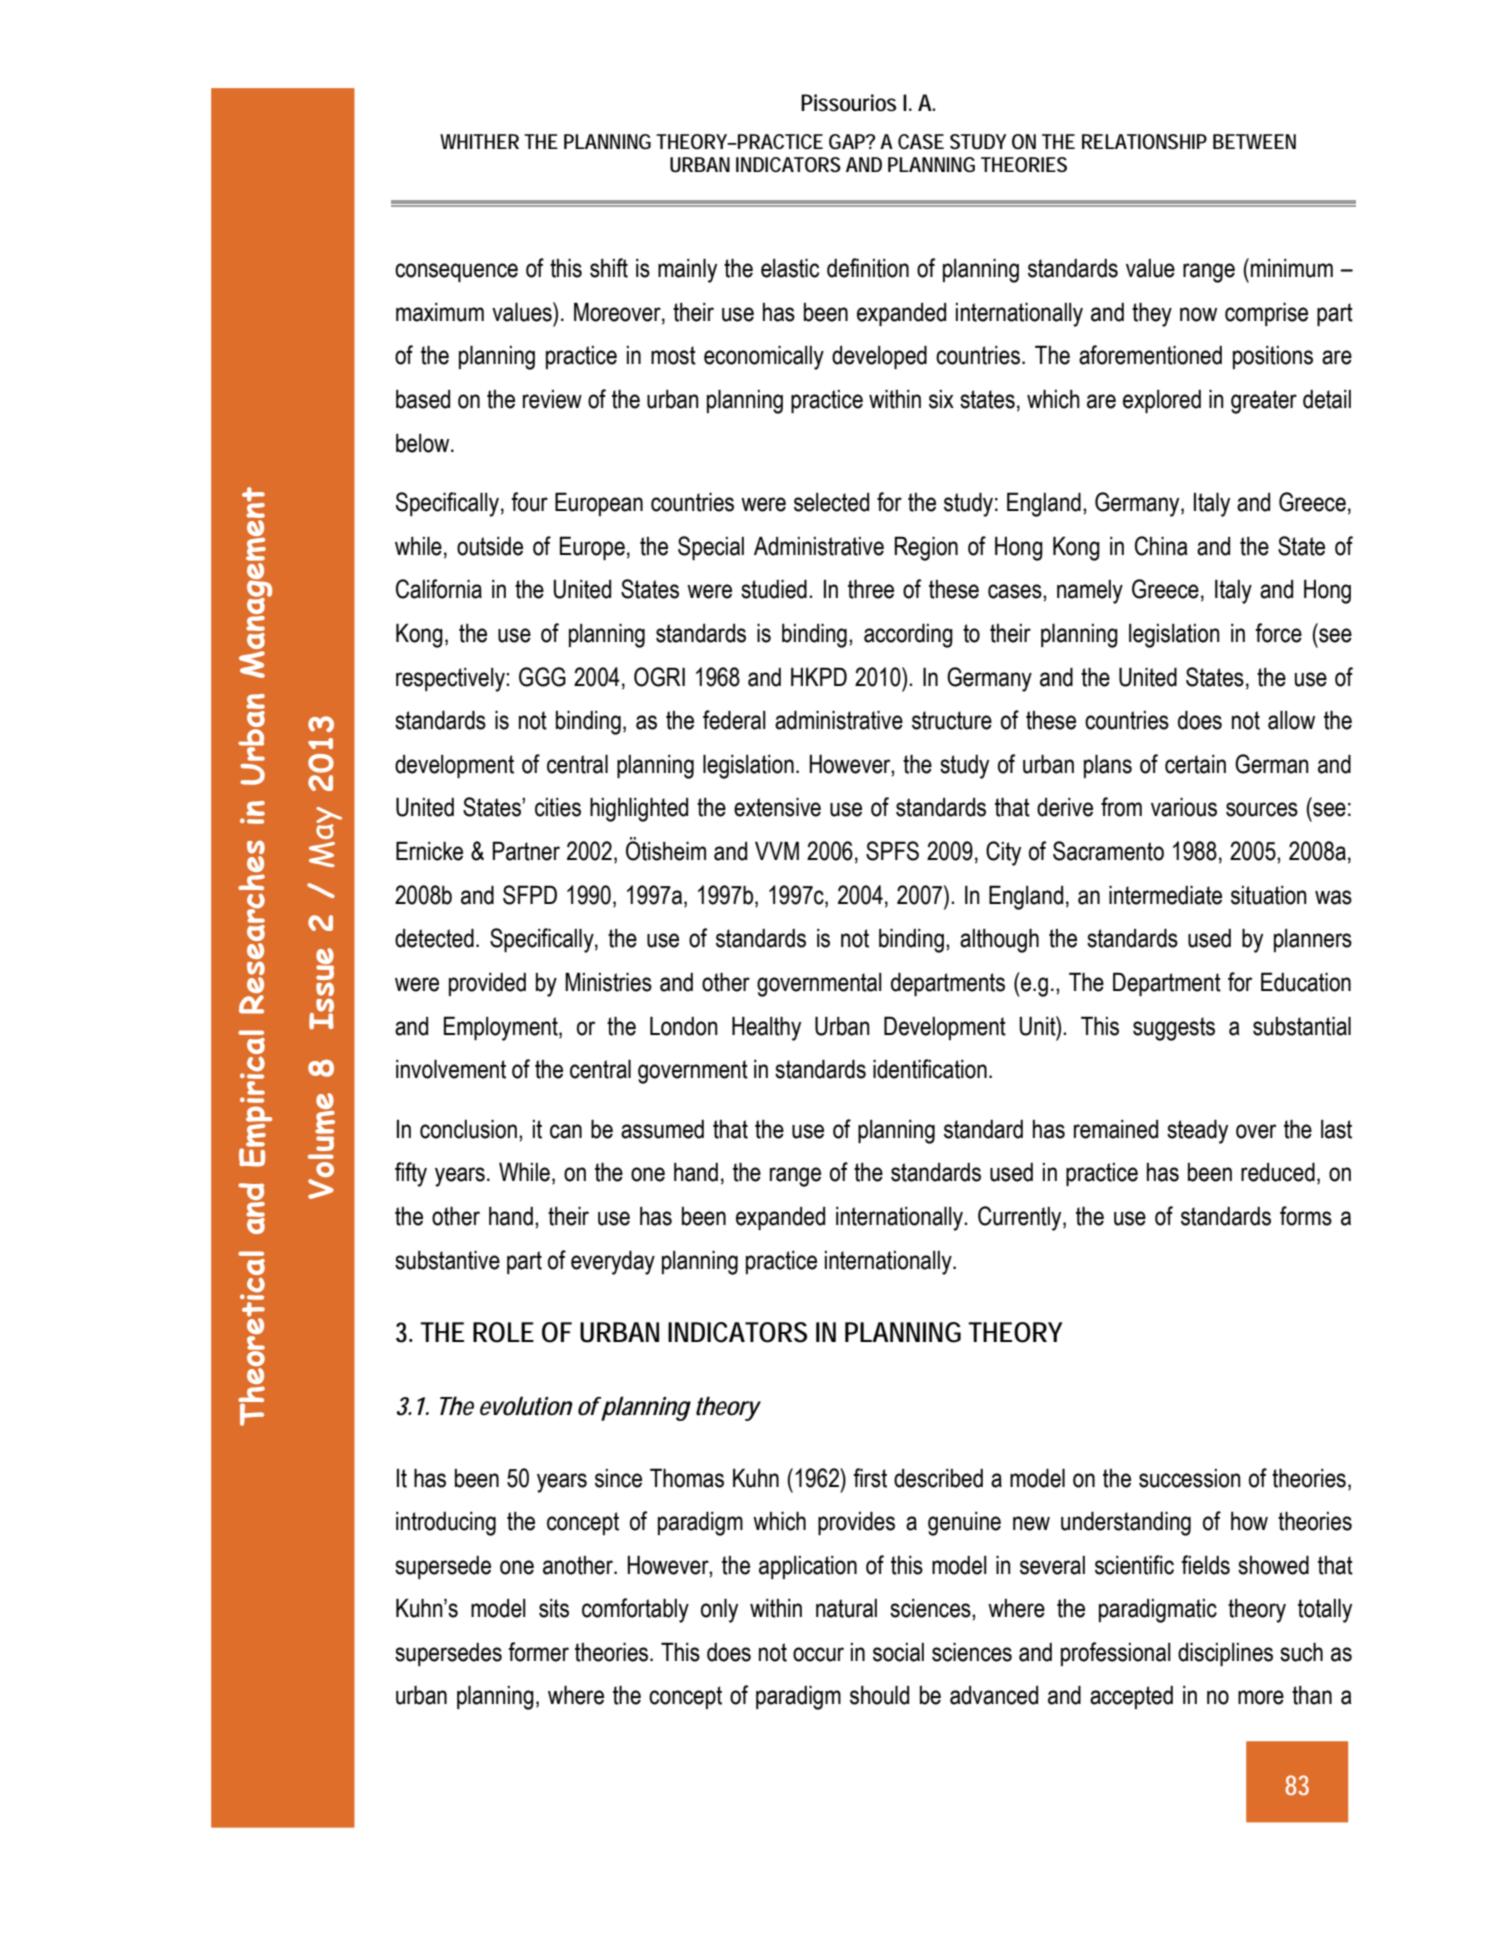 Image resolution: width=1499 pixels, height=1939 pixels. I want to click on BETWEEN, so click(1254, 141).
